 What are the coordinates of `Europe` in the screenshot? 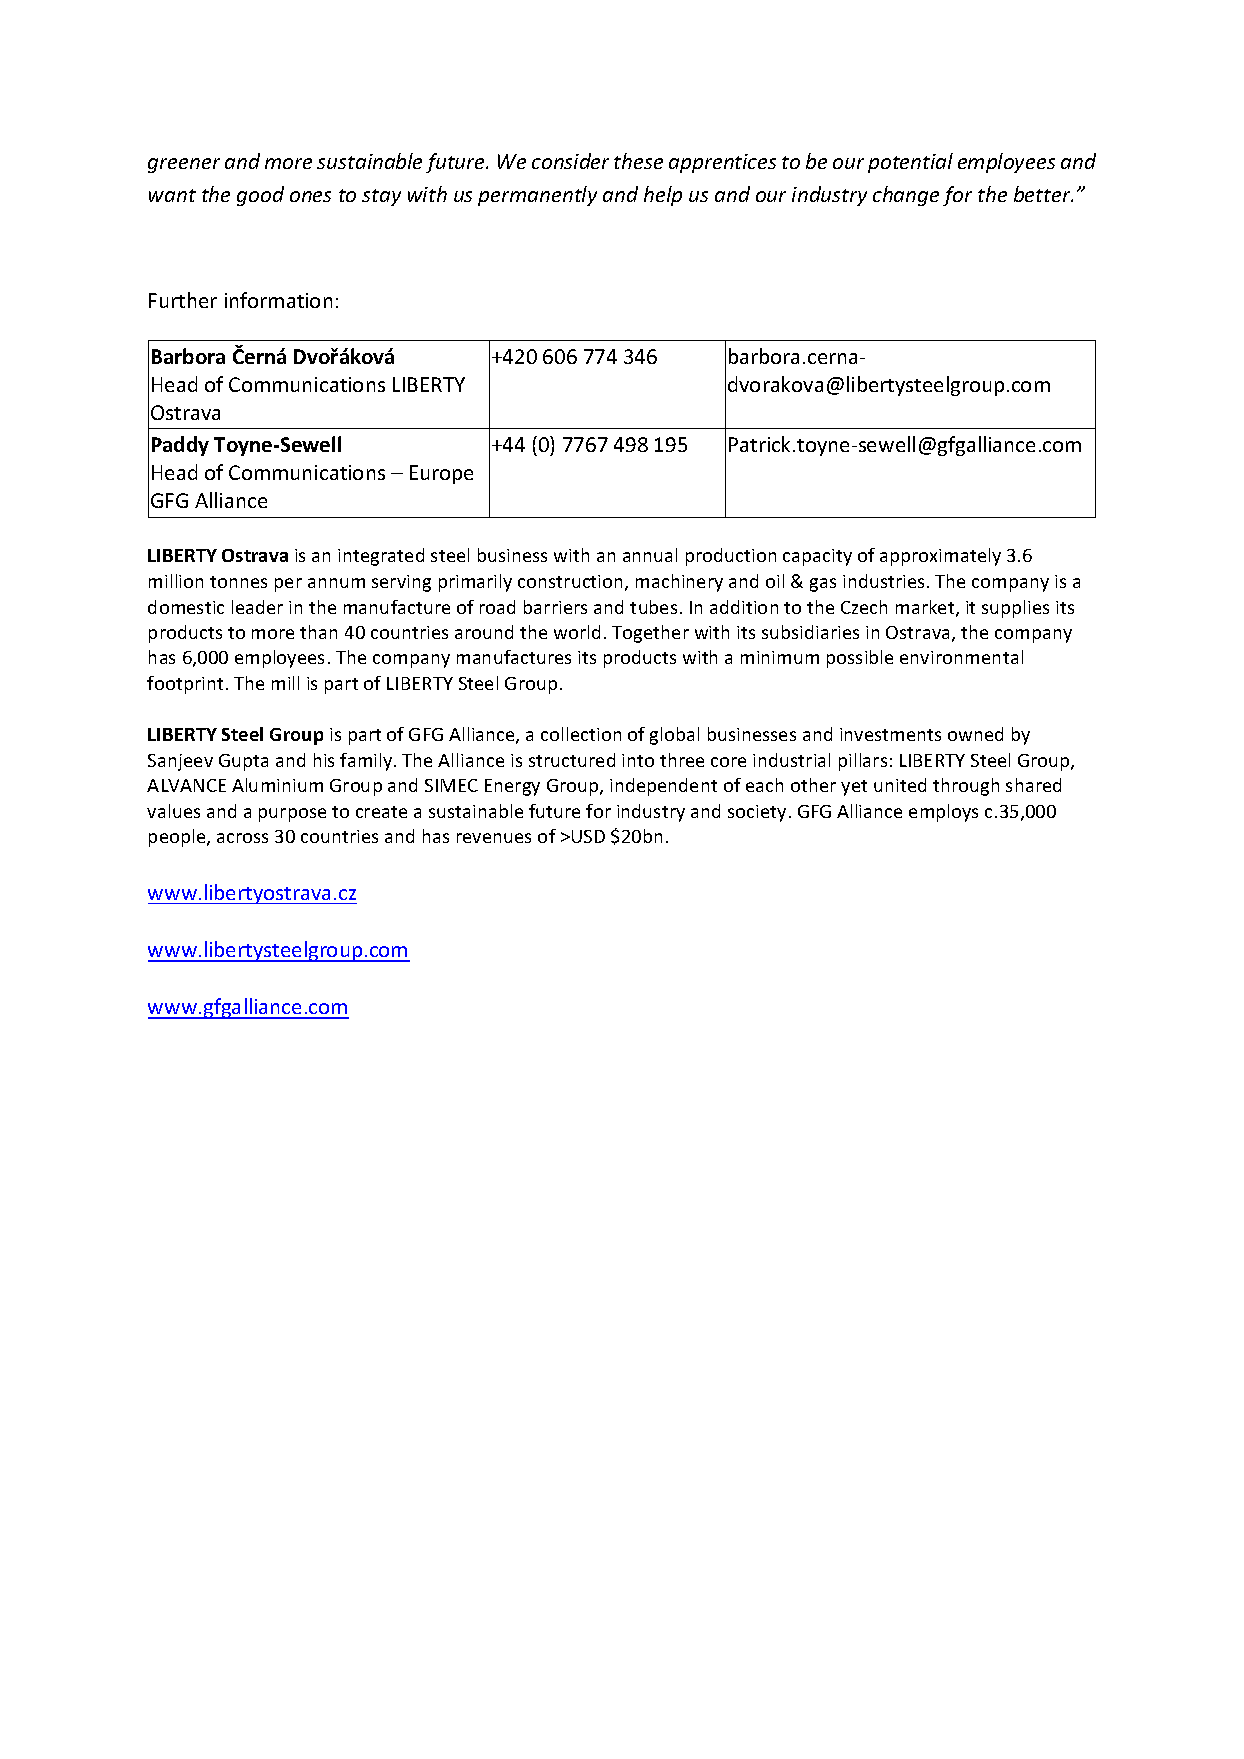 It's located at (441, 474).
